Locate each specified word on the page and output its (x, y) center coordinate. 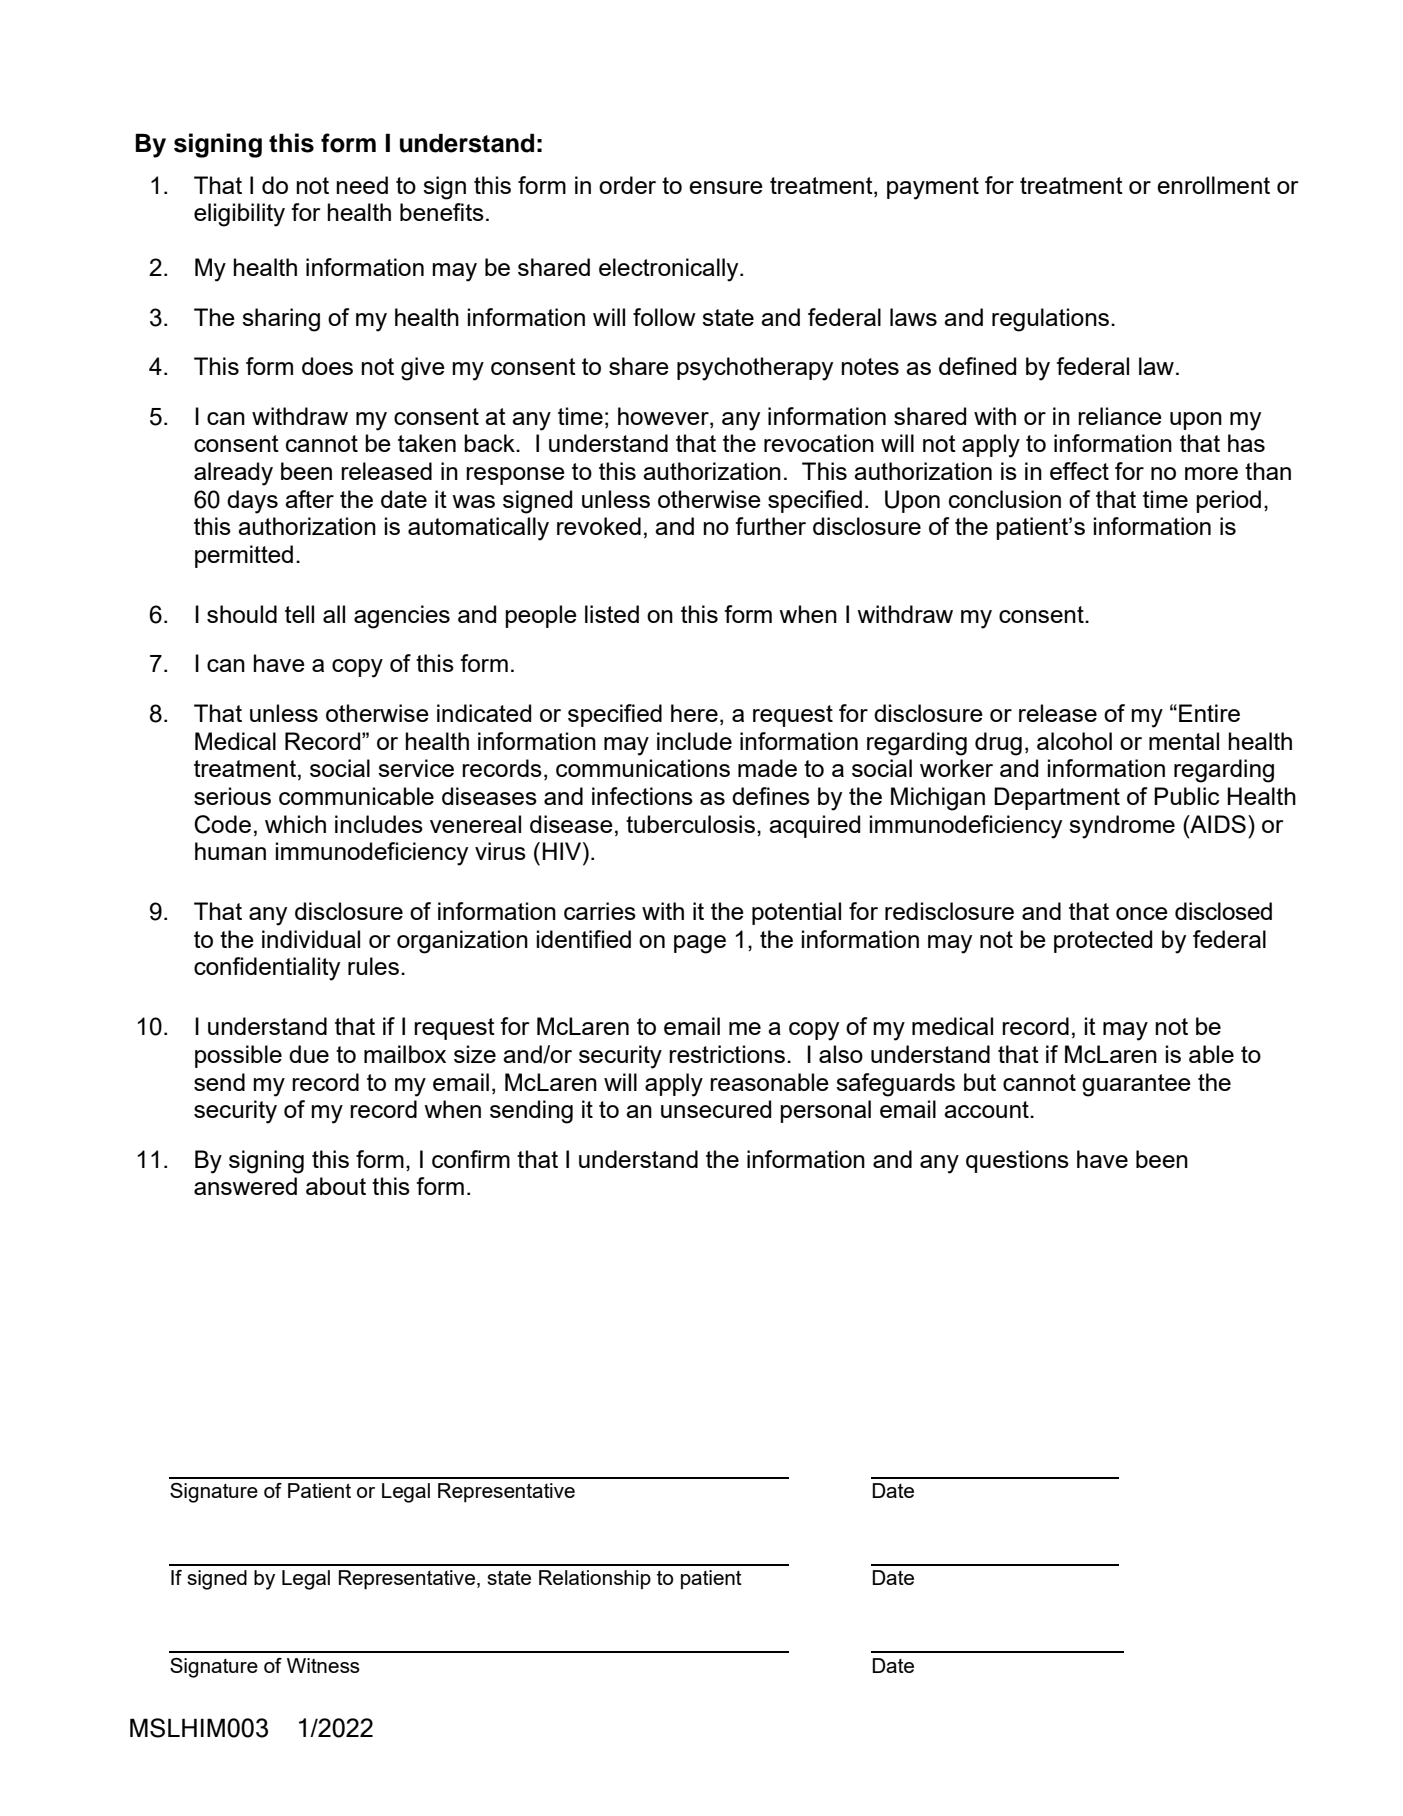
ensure (726, 187)
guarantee (1136, 1085)
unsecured (716, 1109)
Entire (1209, 713)
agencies (402, 617)
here (694, 713)
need (362, 185)
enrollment (1213, 185)
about (336, 1186)
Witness (323, 1665)
